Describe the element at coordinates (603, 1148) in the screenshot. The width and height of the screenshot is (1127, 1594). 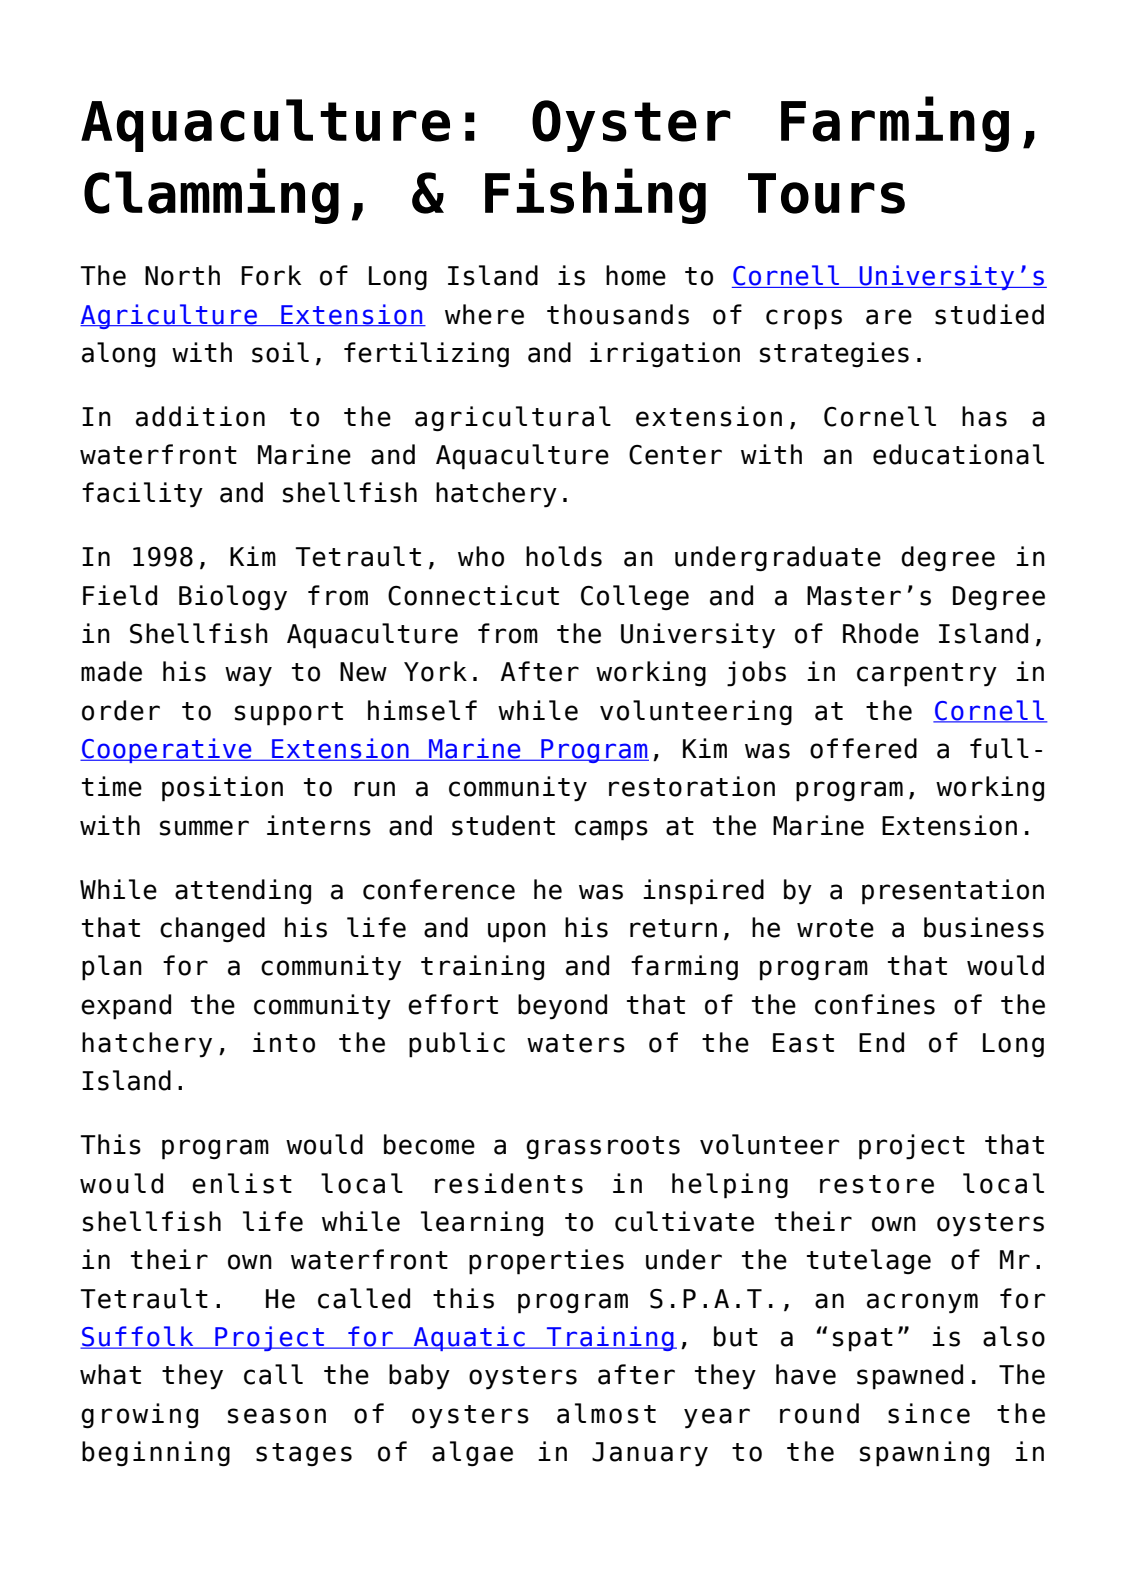
I see `grassroots` at that location.
